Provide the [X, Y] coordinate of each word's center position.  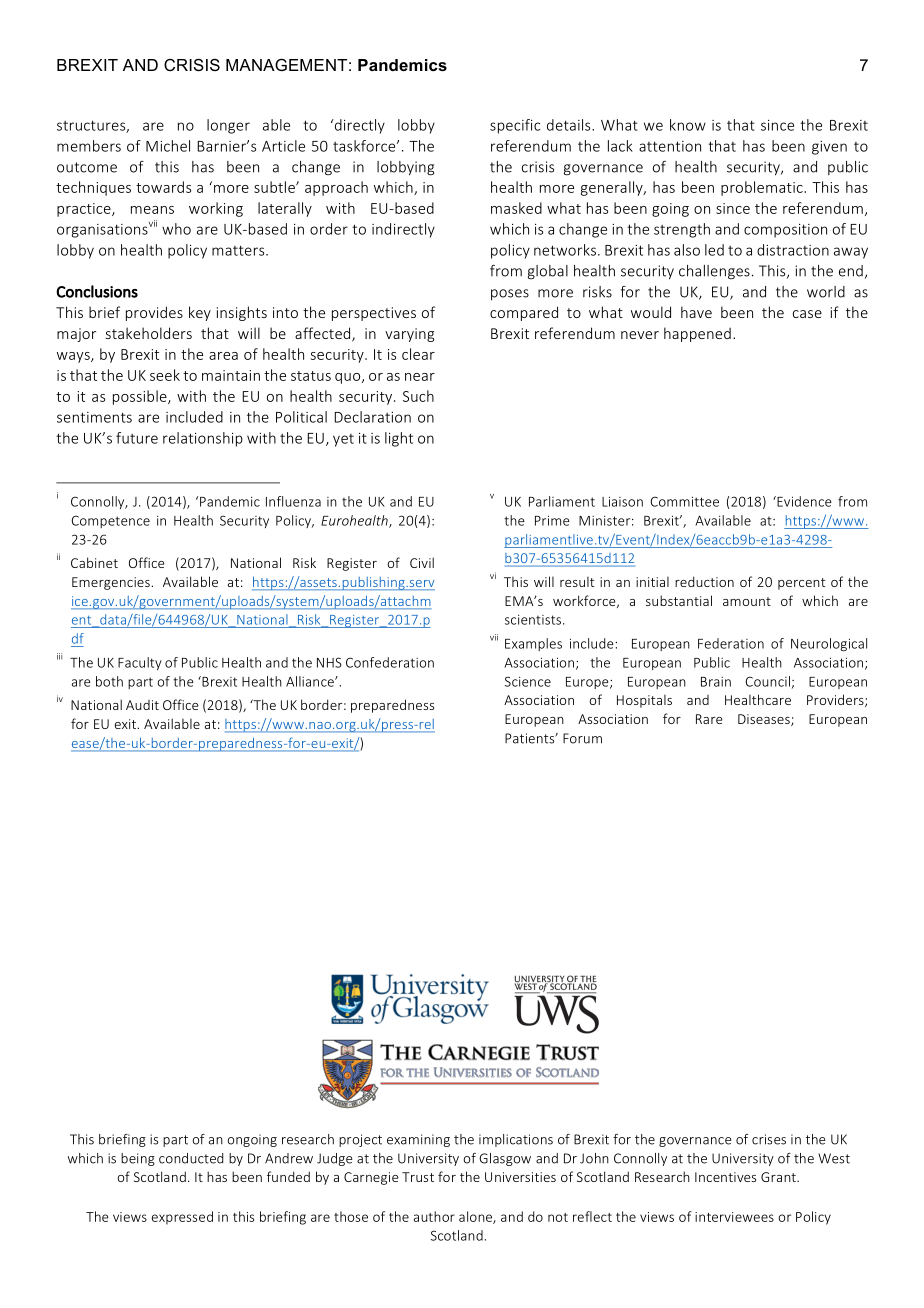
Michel [168, 146]
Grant [779, 1177]
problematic [763, 188]
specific [515, 126]
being [138, 1159]
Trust [418, 1177]
